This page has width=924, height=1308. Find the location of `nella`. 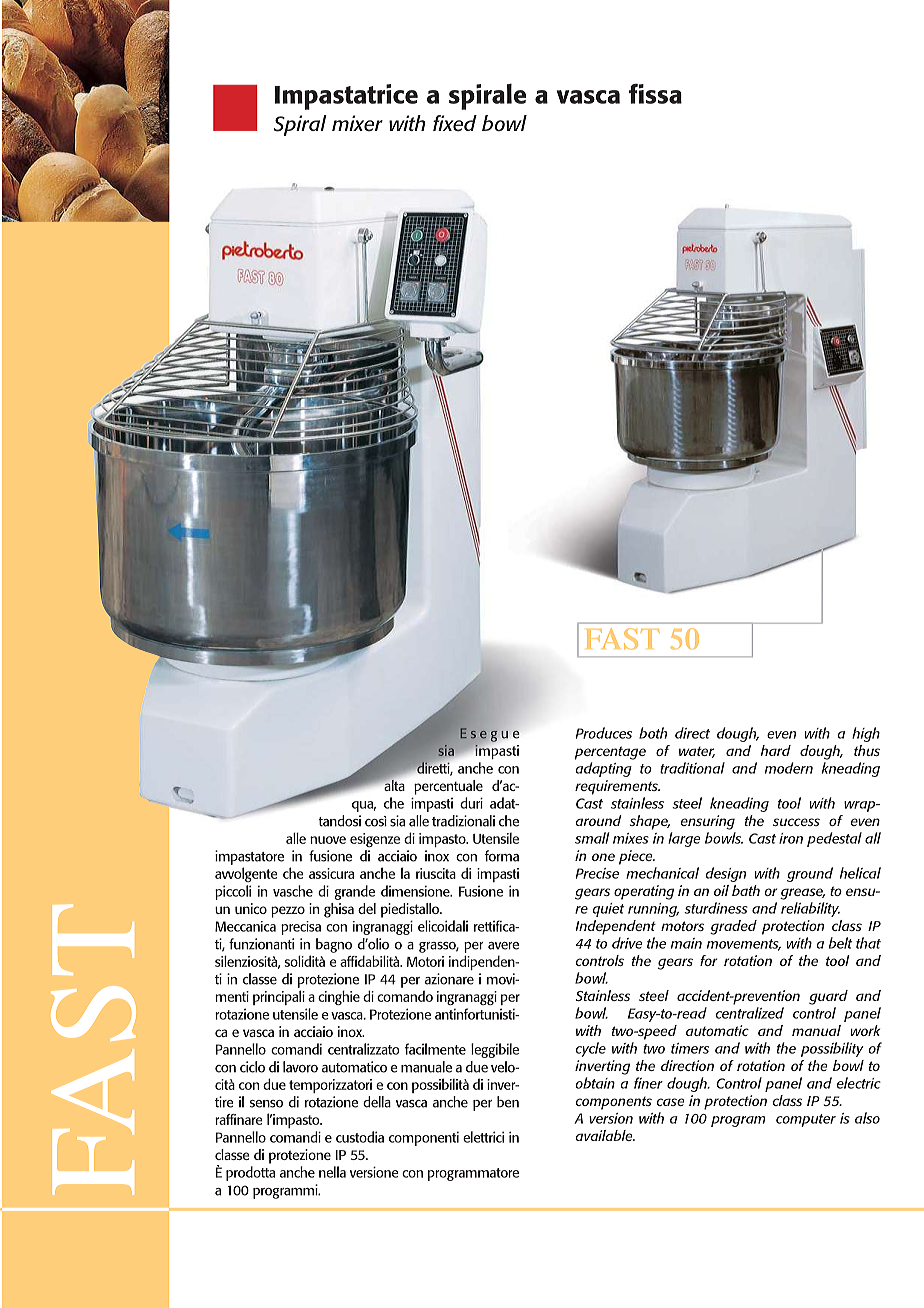

nella is located at coordinates (332, 1172).
